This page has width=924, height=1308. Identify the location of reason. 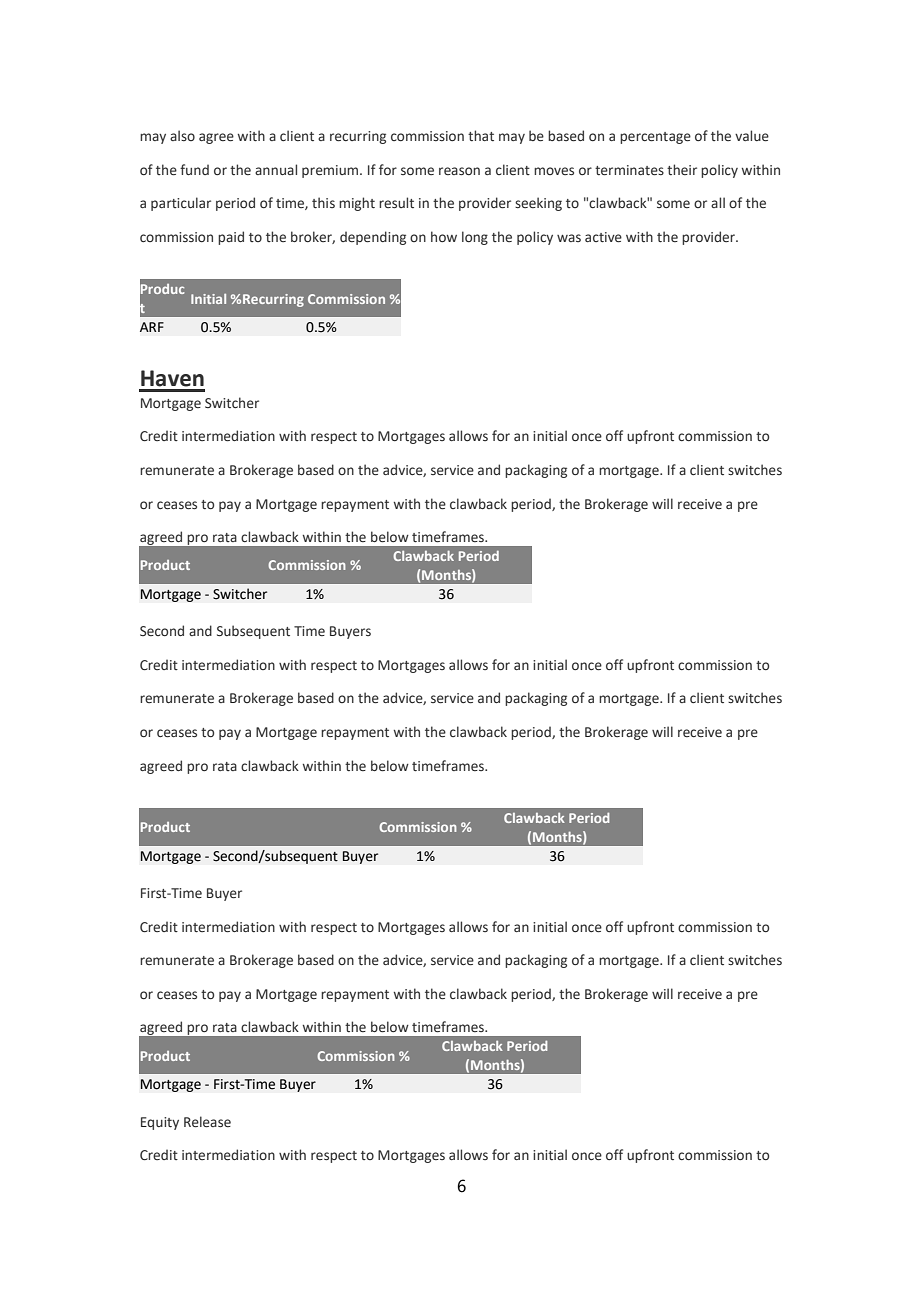
(459, 171).
